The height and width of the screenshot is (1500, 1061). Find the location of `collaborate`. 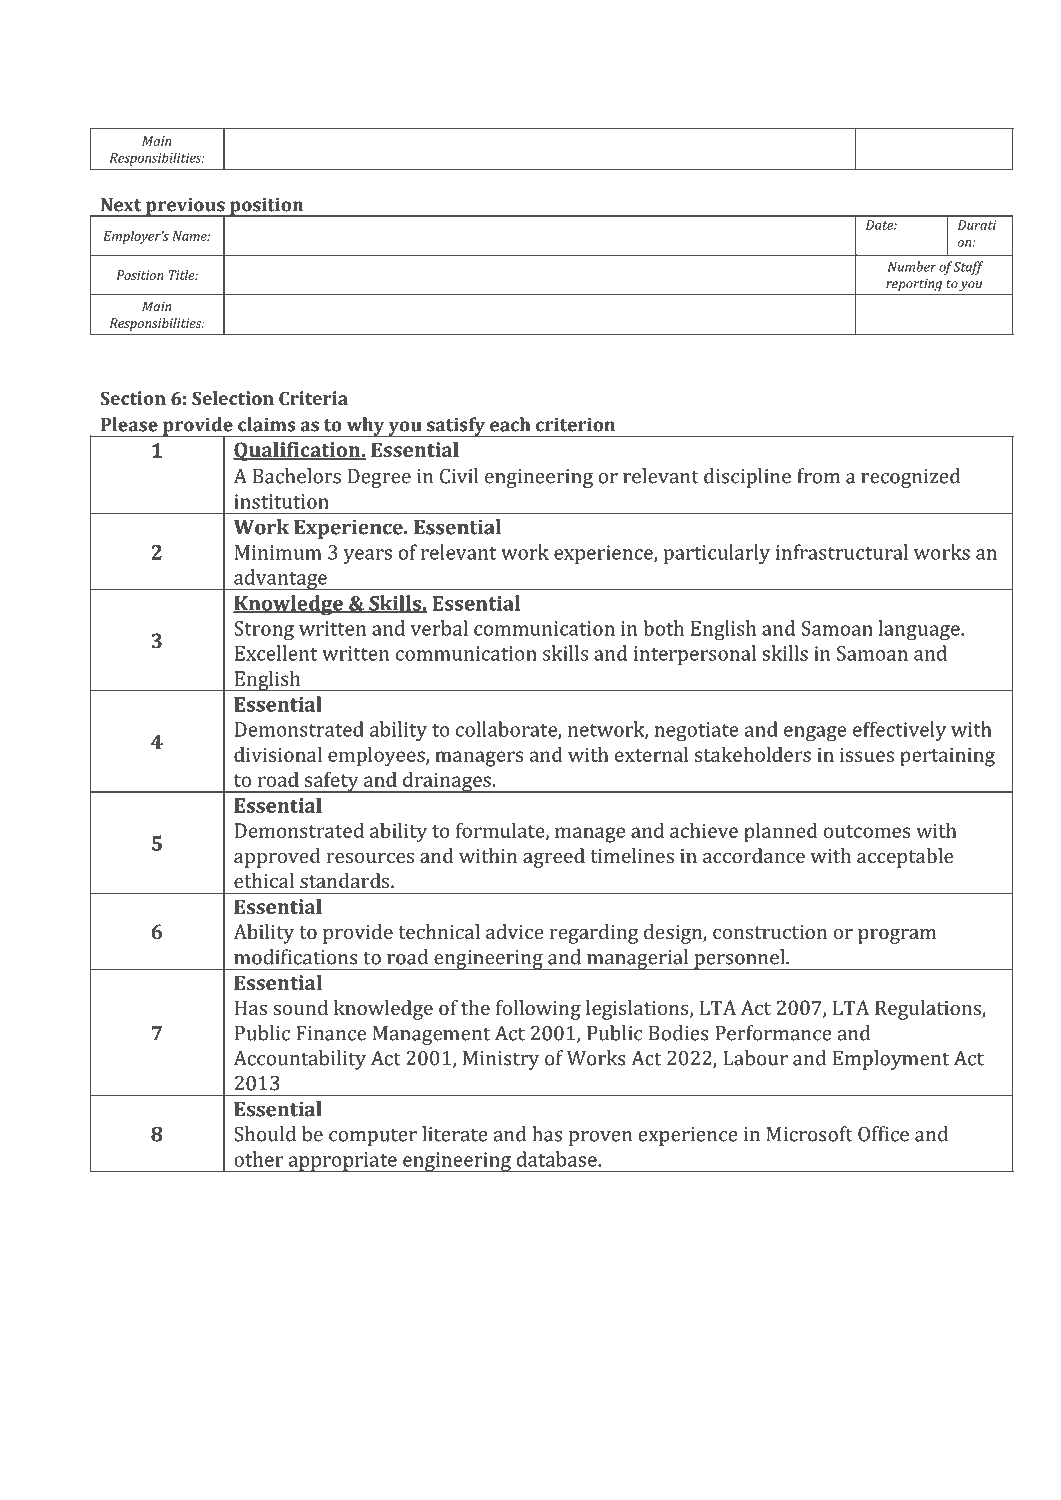

collaborate is located at coordinates (507, 730).
